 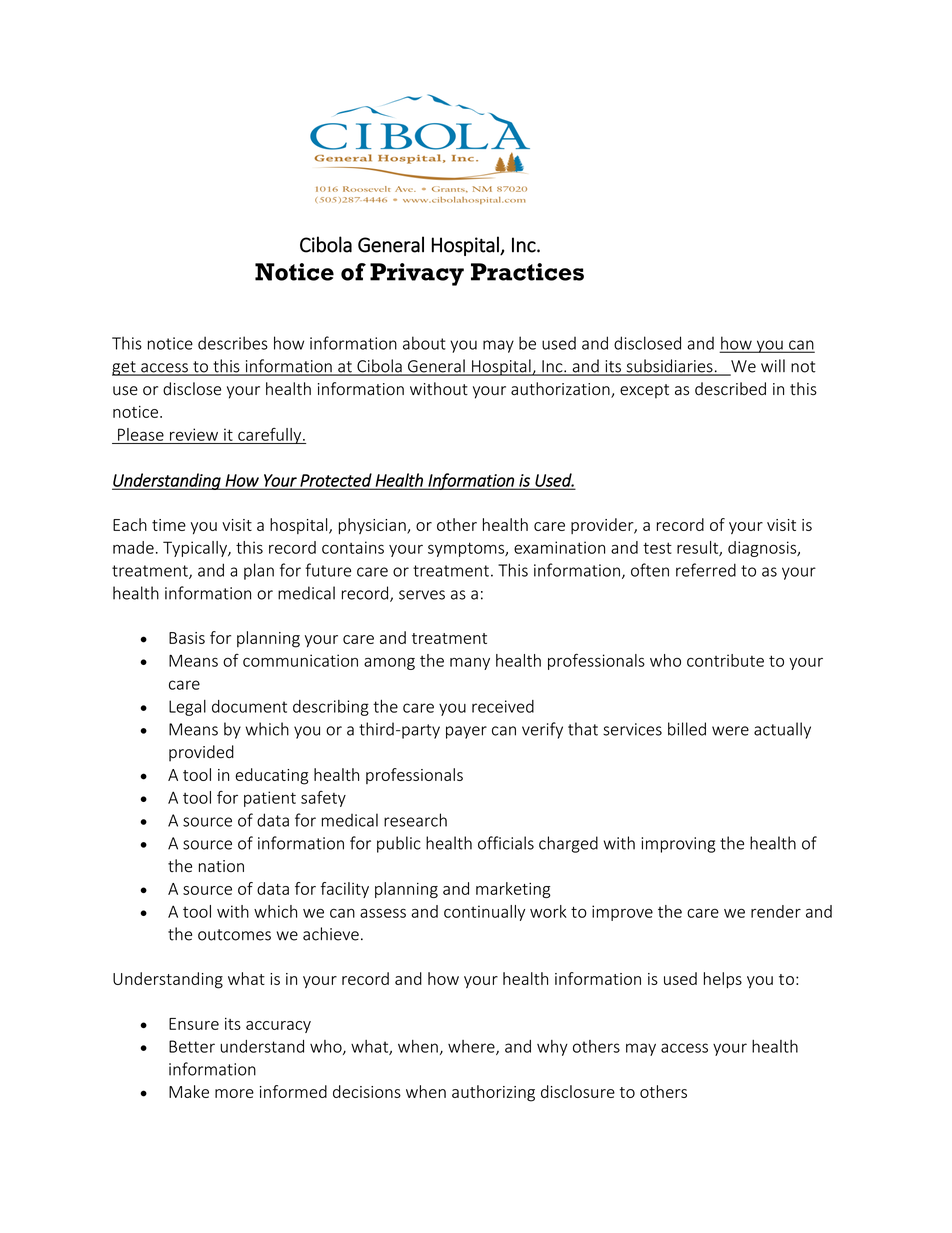 What do you see at coordinates (578, 1091) in the screenshot?
I see `disclosure` at bounding box center [578, 1091].
